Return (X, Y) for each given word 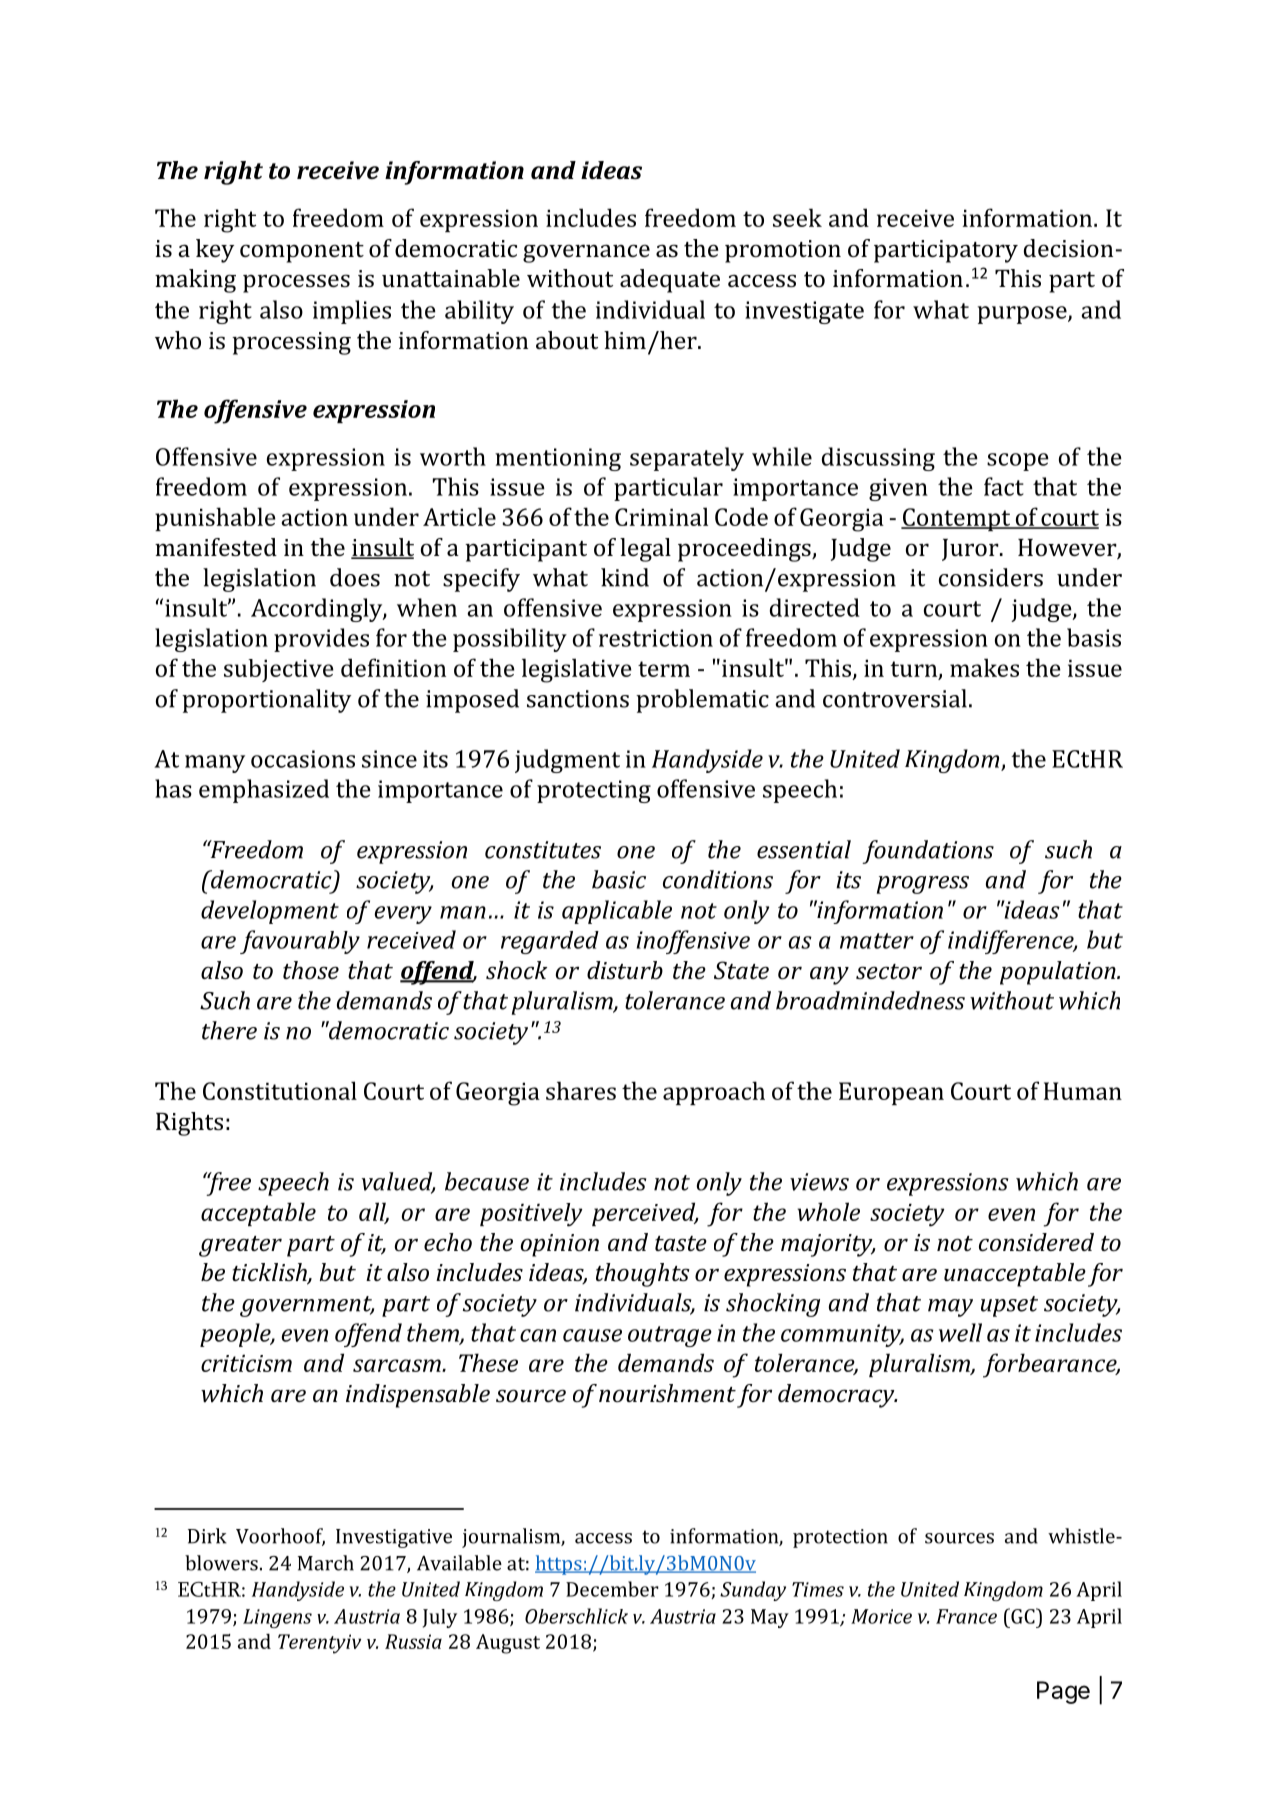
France (966, 1616)
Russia (413, 1641)
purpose (1023, 315)
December (612, 1589)
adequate (670, 281)
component (302, 252)
